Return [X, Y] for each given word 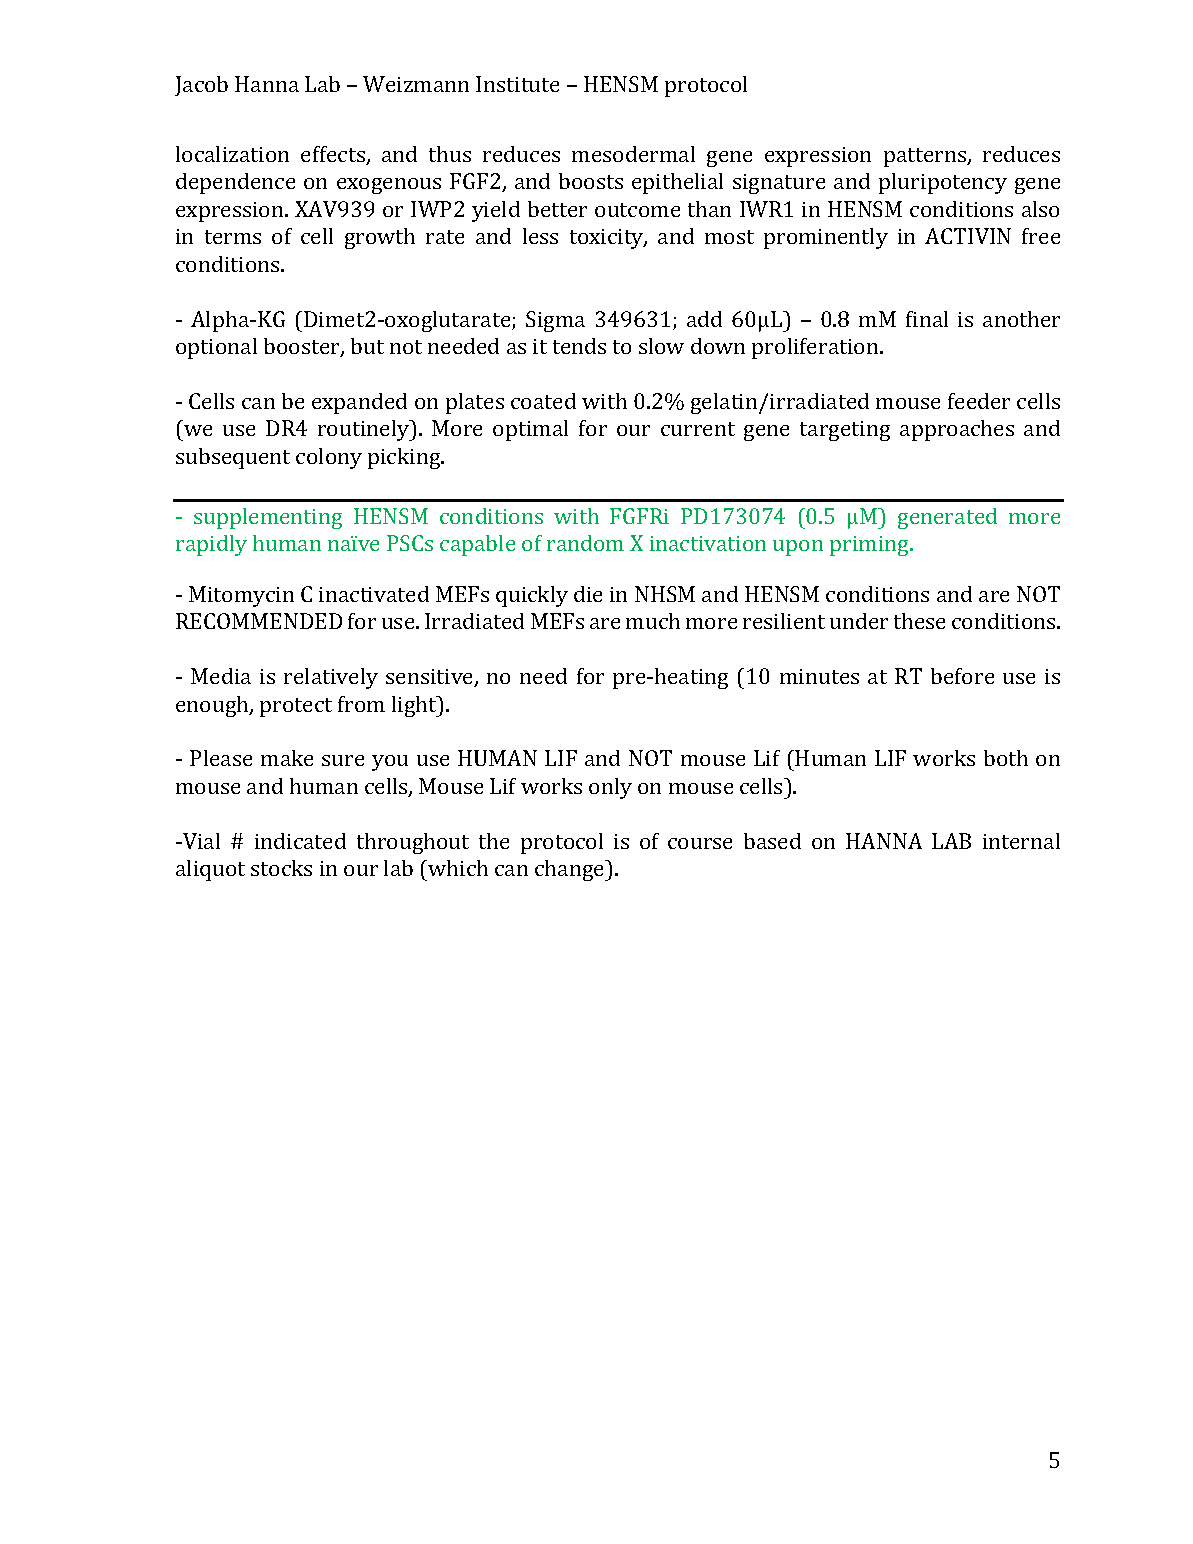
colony [329, 458]
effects [334, 155]
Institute [517, 84]
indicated [300, 841]
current [698, 429]
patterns [926, 157]
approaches [957, 430]
